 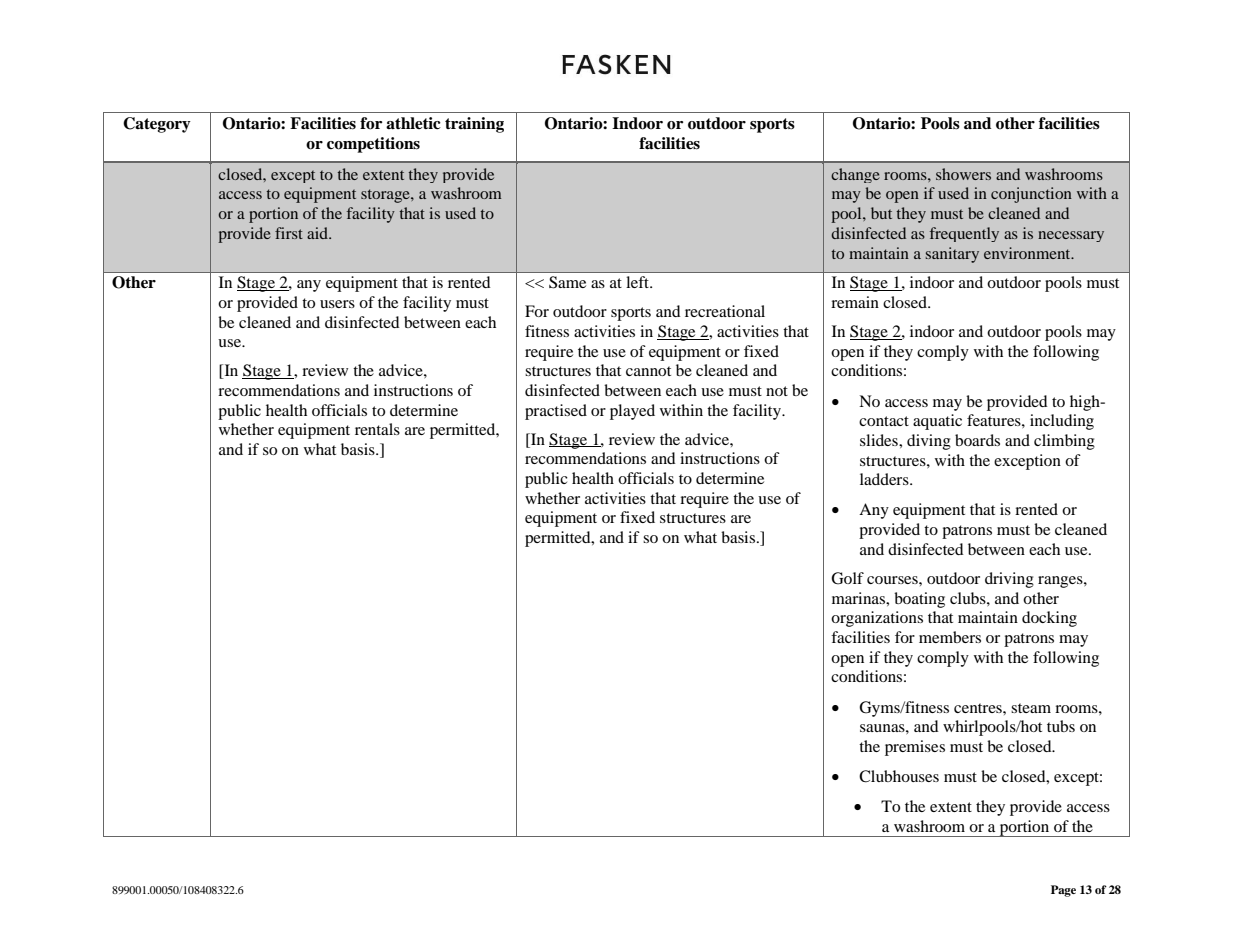 What do you see at coordinates (474, 125) in the screenshot?
I see `training` at bounding box center [474, 125].
